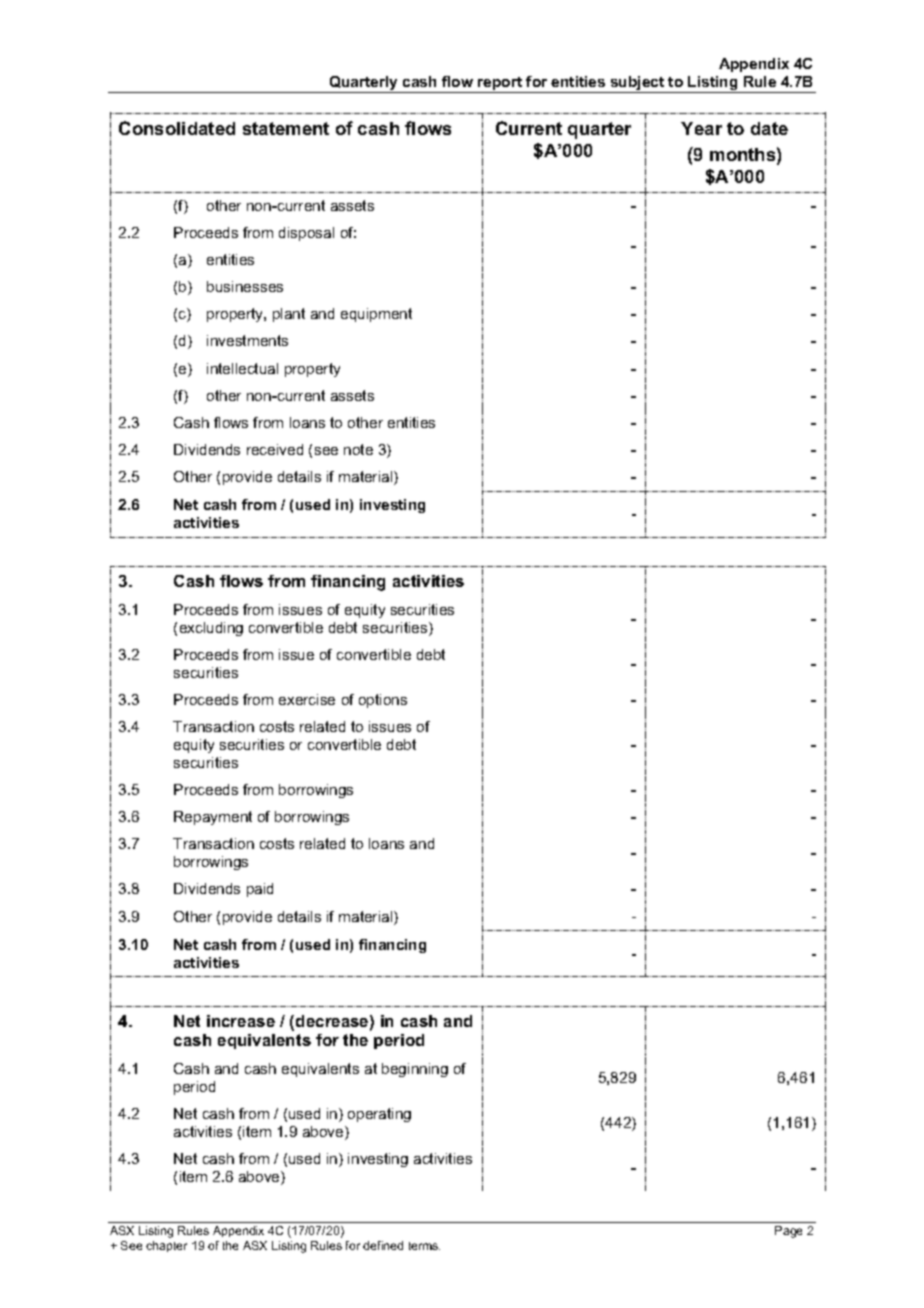 This screenshot has width=924, height=1308. What do you see at coordinates (242, 368) in the screenshot?
I see `intellectual` at bounding box center [242, 368].
